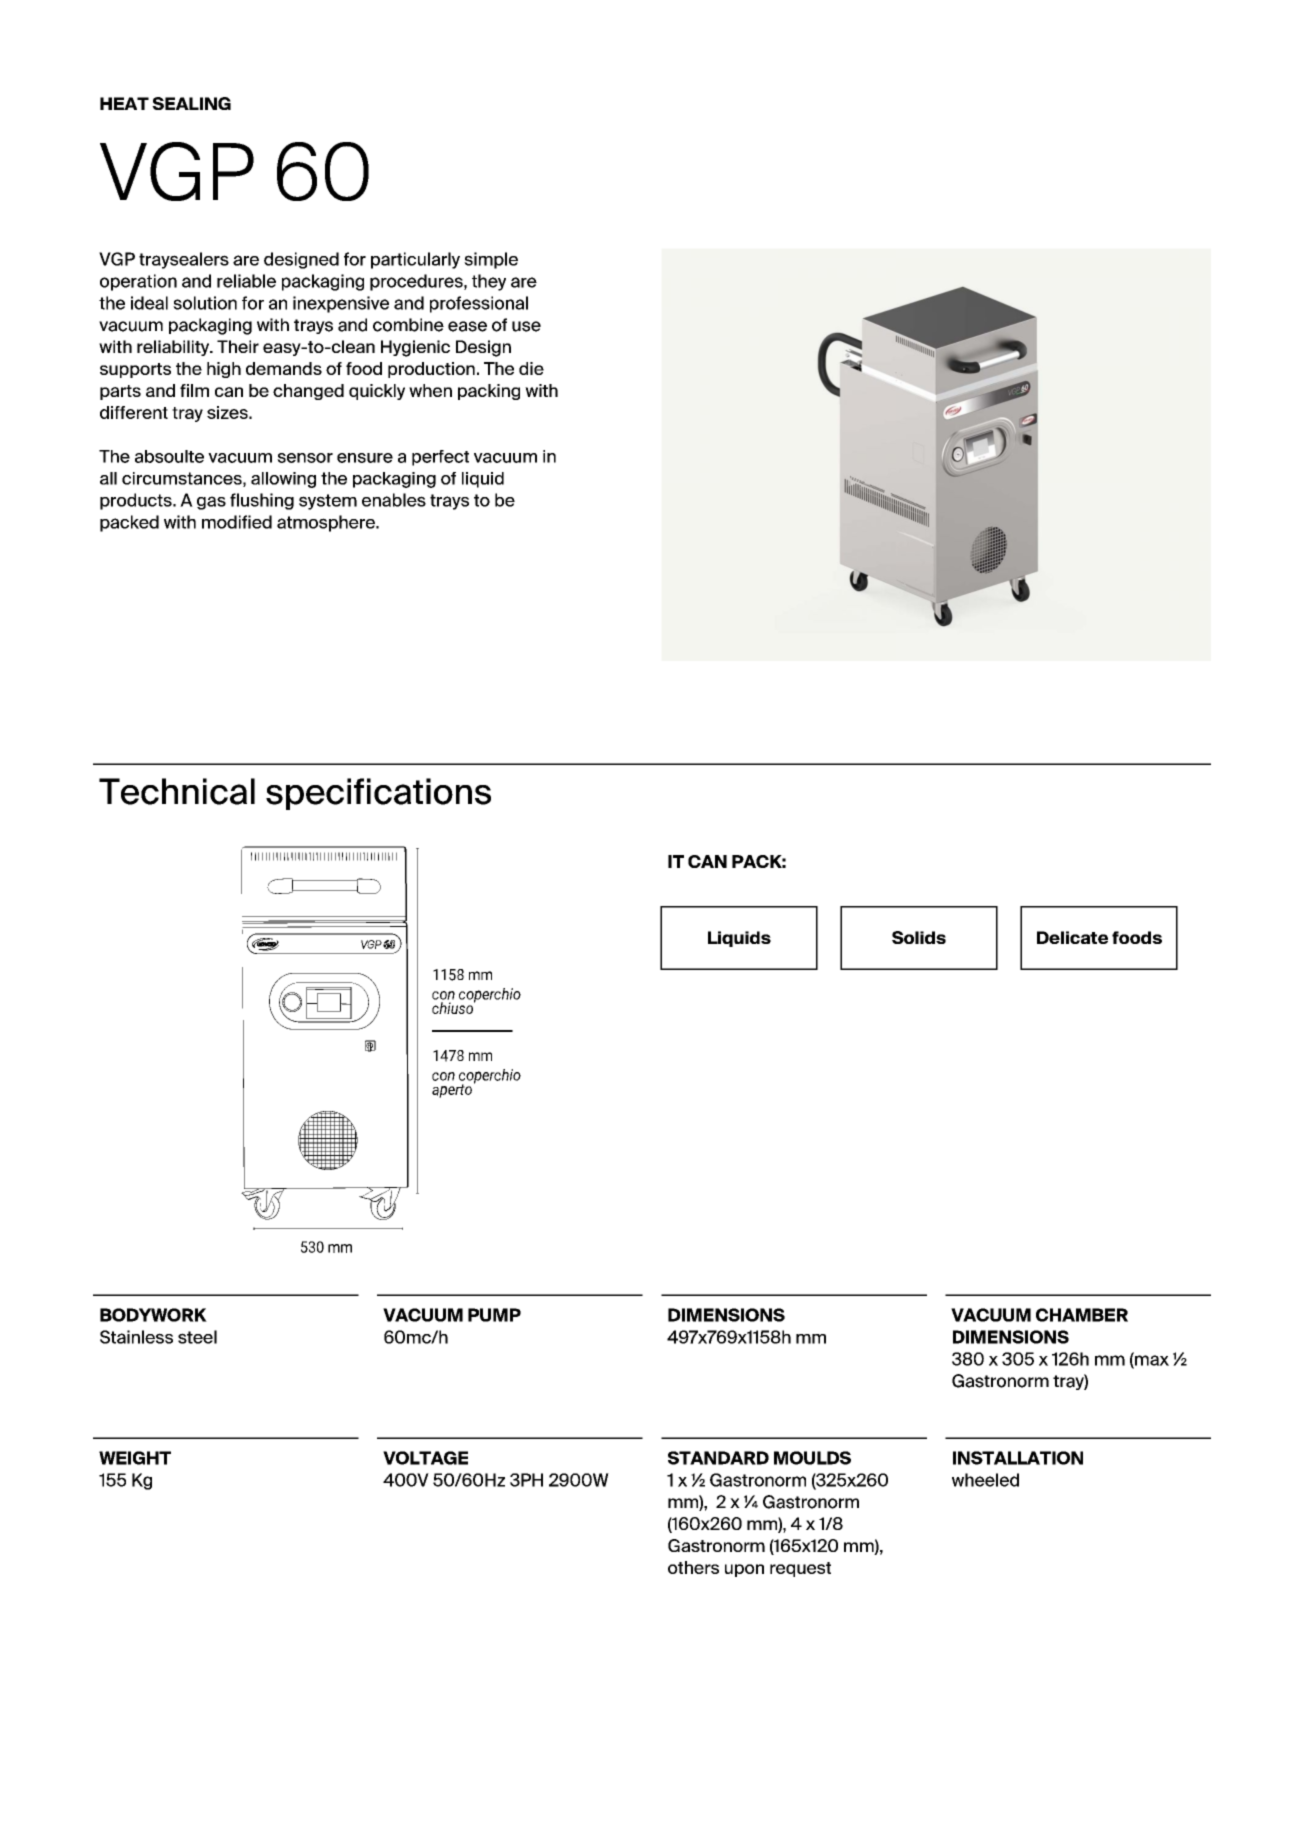  Describe the element at coordinates (197, 1337) in the document. I see `steel` at that location.
